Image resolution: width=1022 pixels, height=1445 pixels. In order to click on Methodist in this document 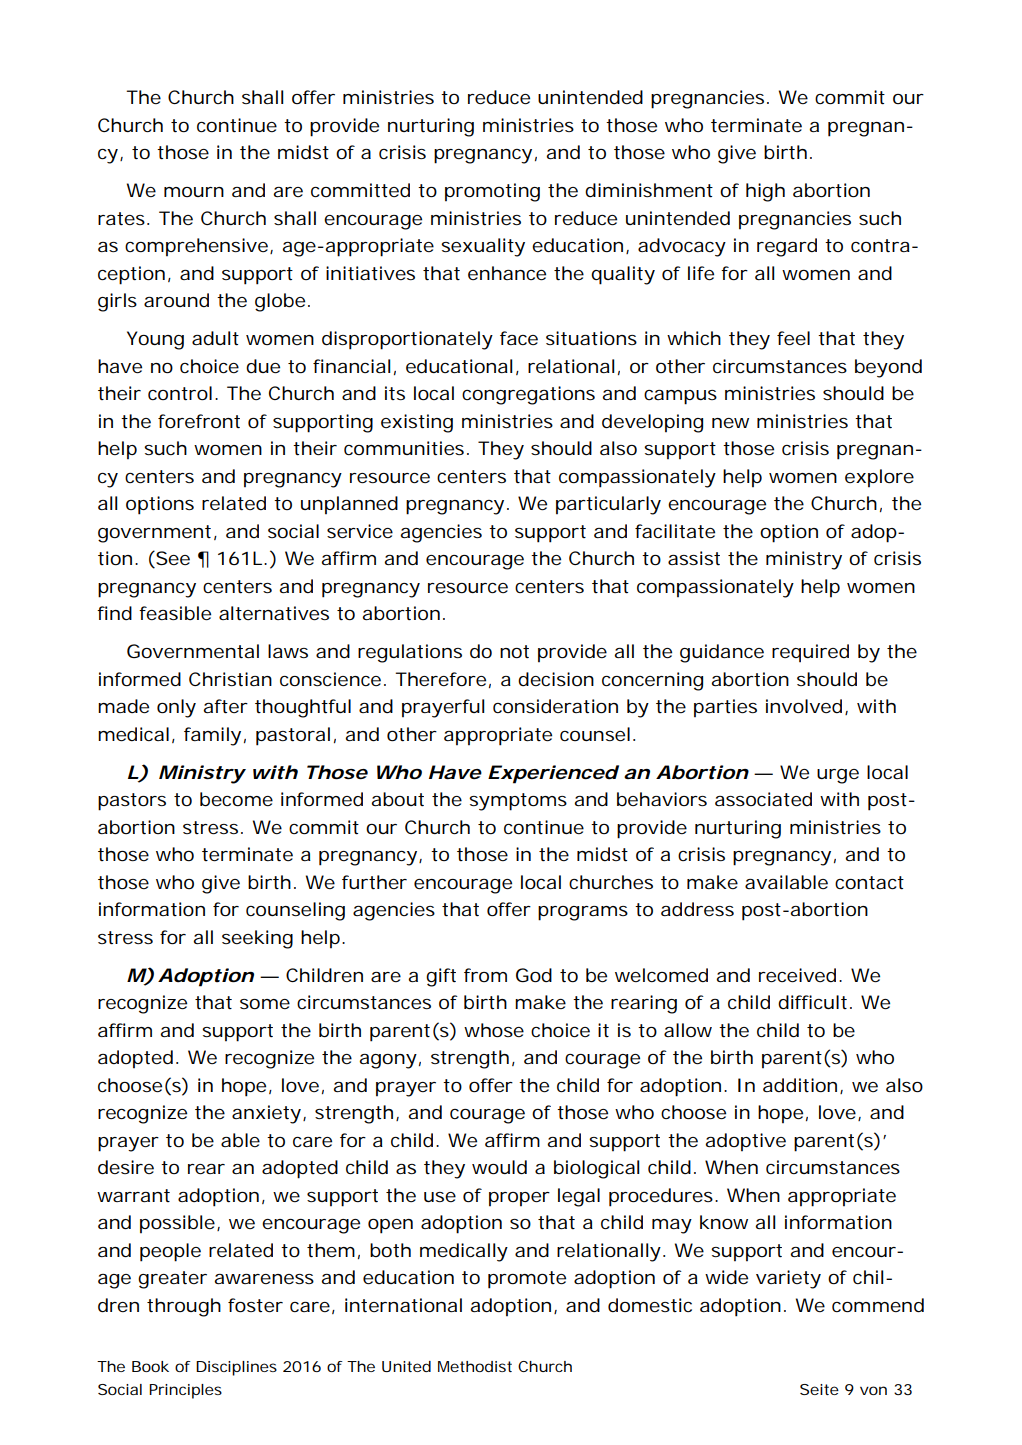, I will do `click(475, 1366)`.
